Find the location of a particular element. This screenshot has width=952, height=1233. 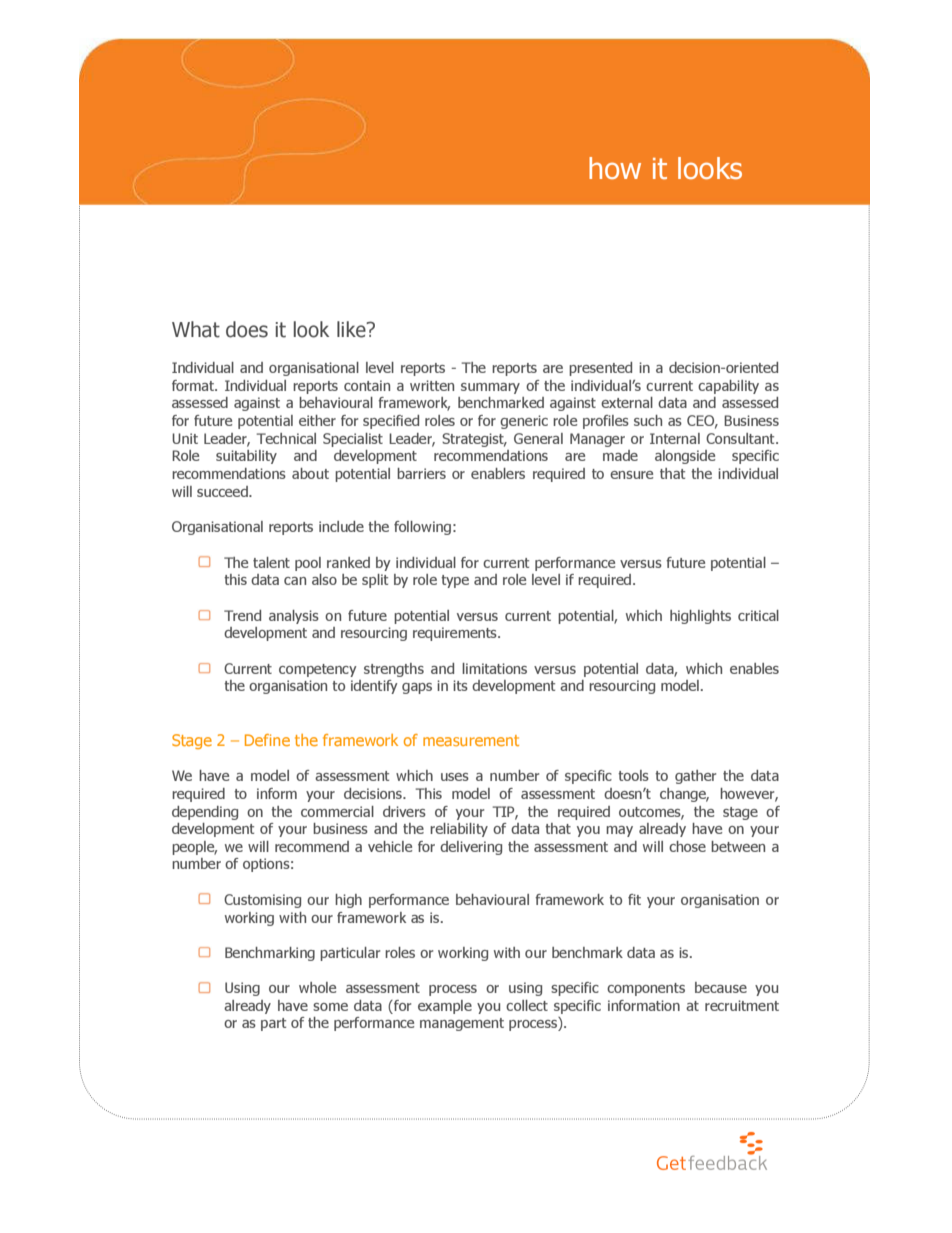

ensure is located at coordinates (631, 475).
